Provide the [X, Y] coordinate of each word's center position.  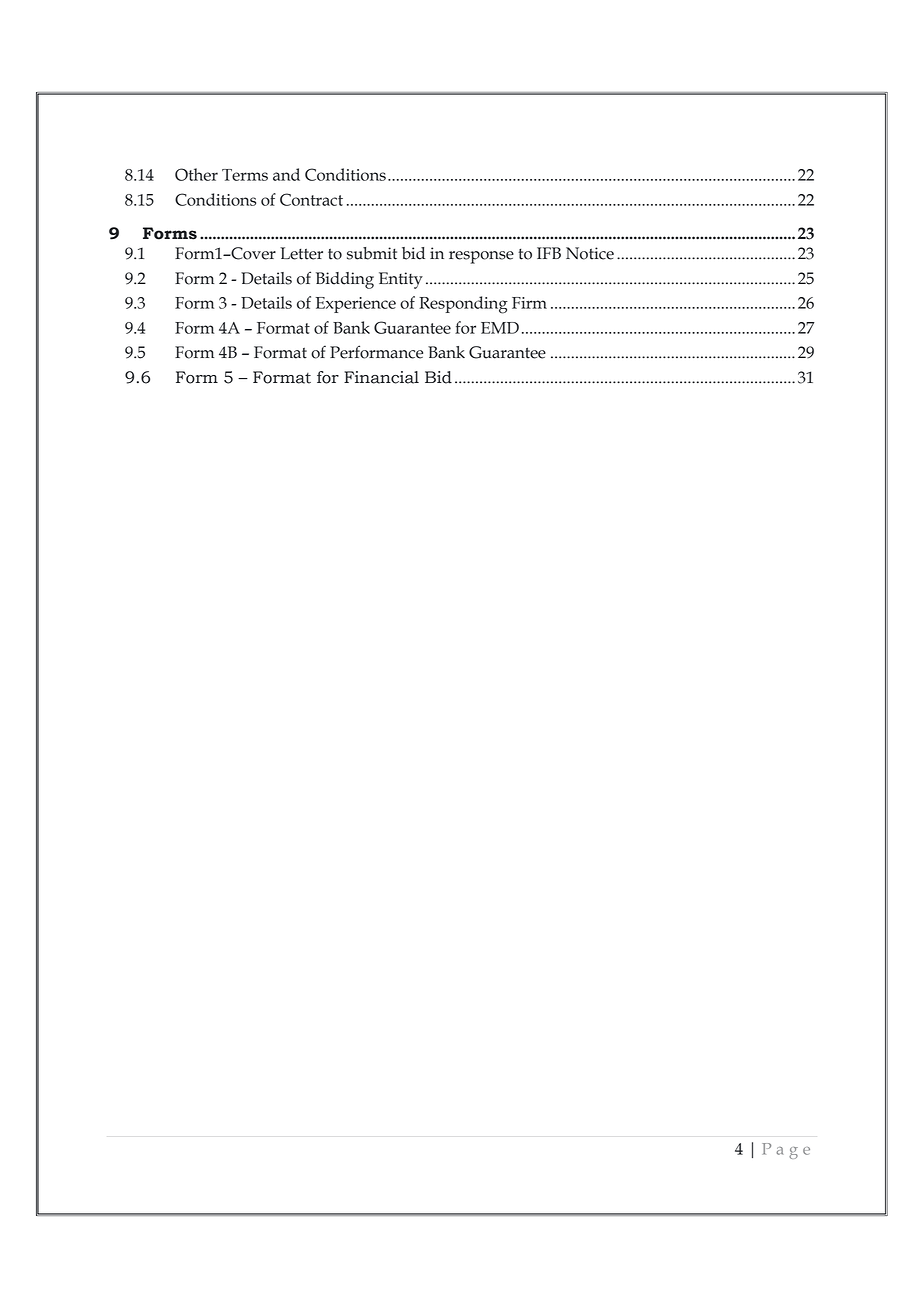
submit [372, 253]
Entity [401, 280]
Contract [311, 199]
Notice [590, 253]
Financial [381, 377]
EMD [500, 328]
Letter [301, 253]
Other [196, 174]
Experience [356, 305]
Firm [529, 303]
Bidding [345, 280]
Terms [245, 175]
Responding [463, 305]
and [286, 174]
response [481, 257]
